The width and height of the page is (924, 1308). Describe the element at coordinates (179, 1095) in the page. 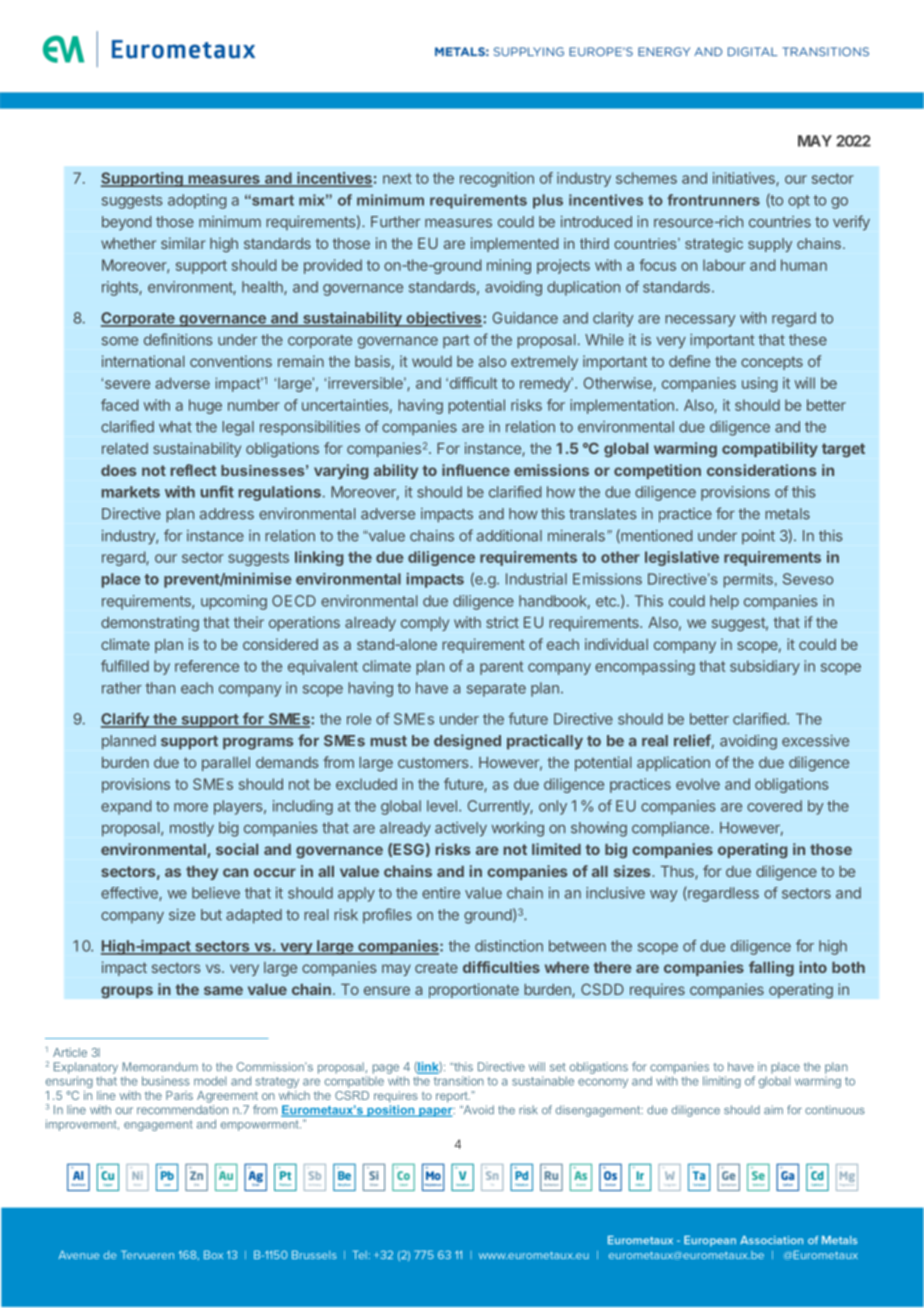

I see `Paris` at that location.
